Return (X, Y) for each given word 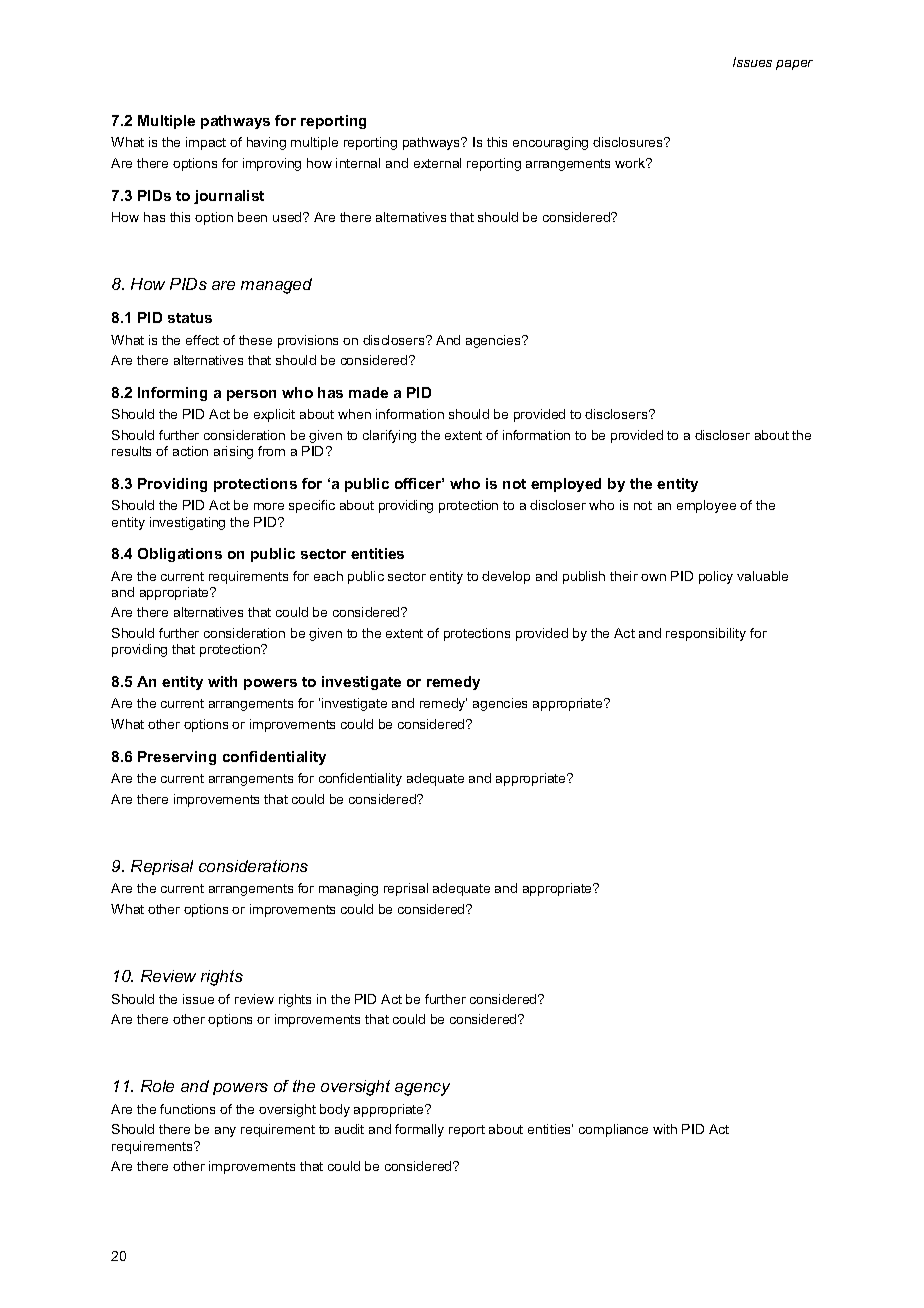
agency (422, 1089)
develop (506, 577)
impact (206, 143)
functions (187, 1109)
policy (716, 577)
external (437, 163)
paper (794, 65)
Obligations (180, 555)
